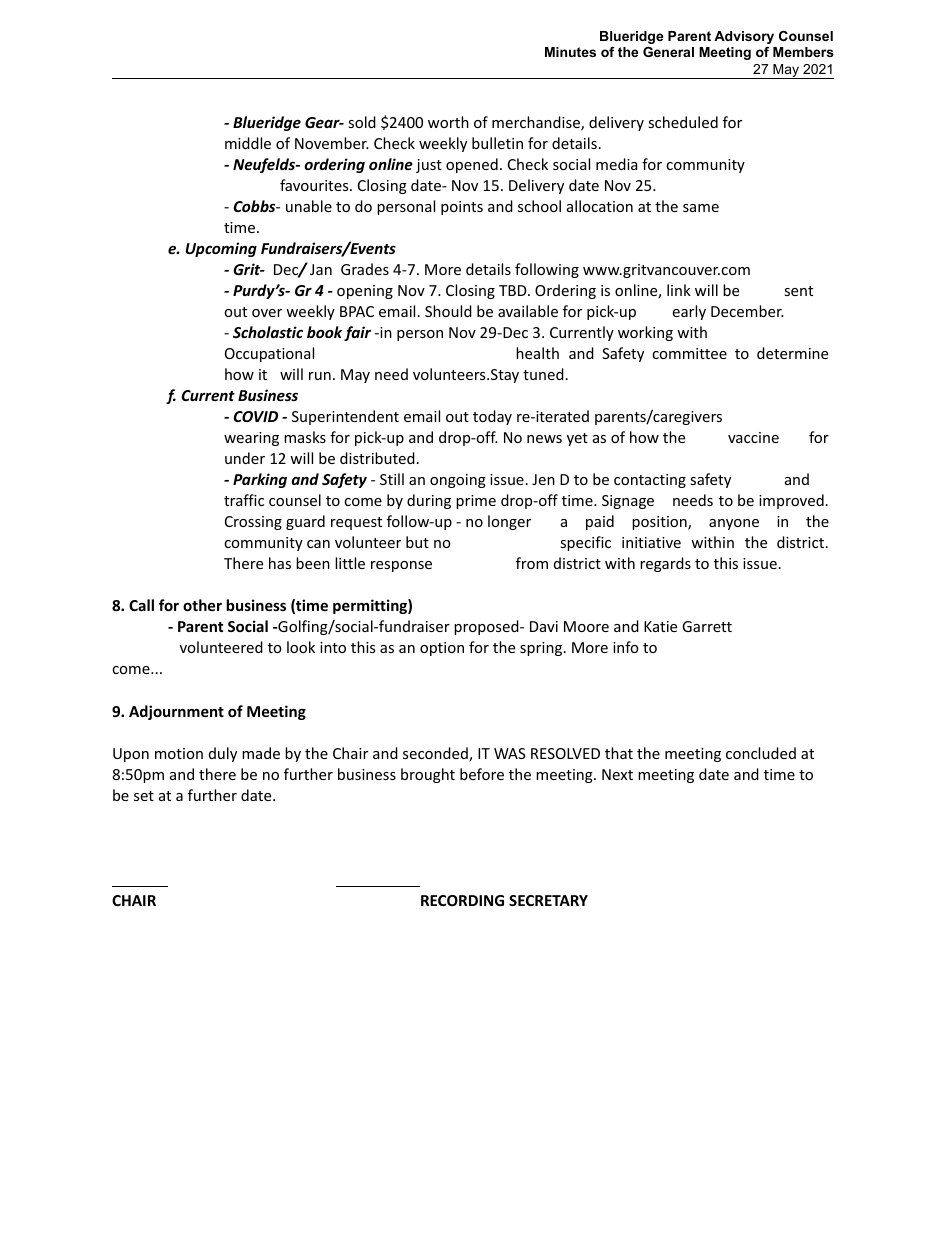 The height and width of the screenshot is (1233, 952). Describe the element at coordinates (747, 311) in the screenshot. I see `December` at that location.
